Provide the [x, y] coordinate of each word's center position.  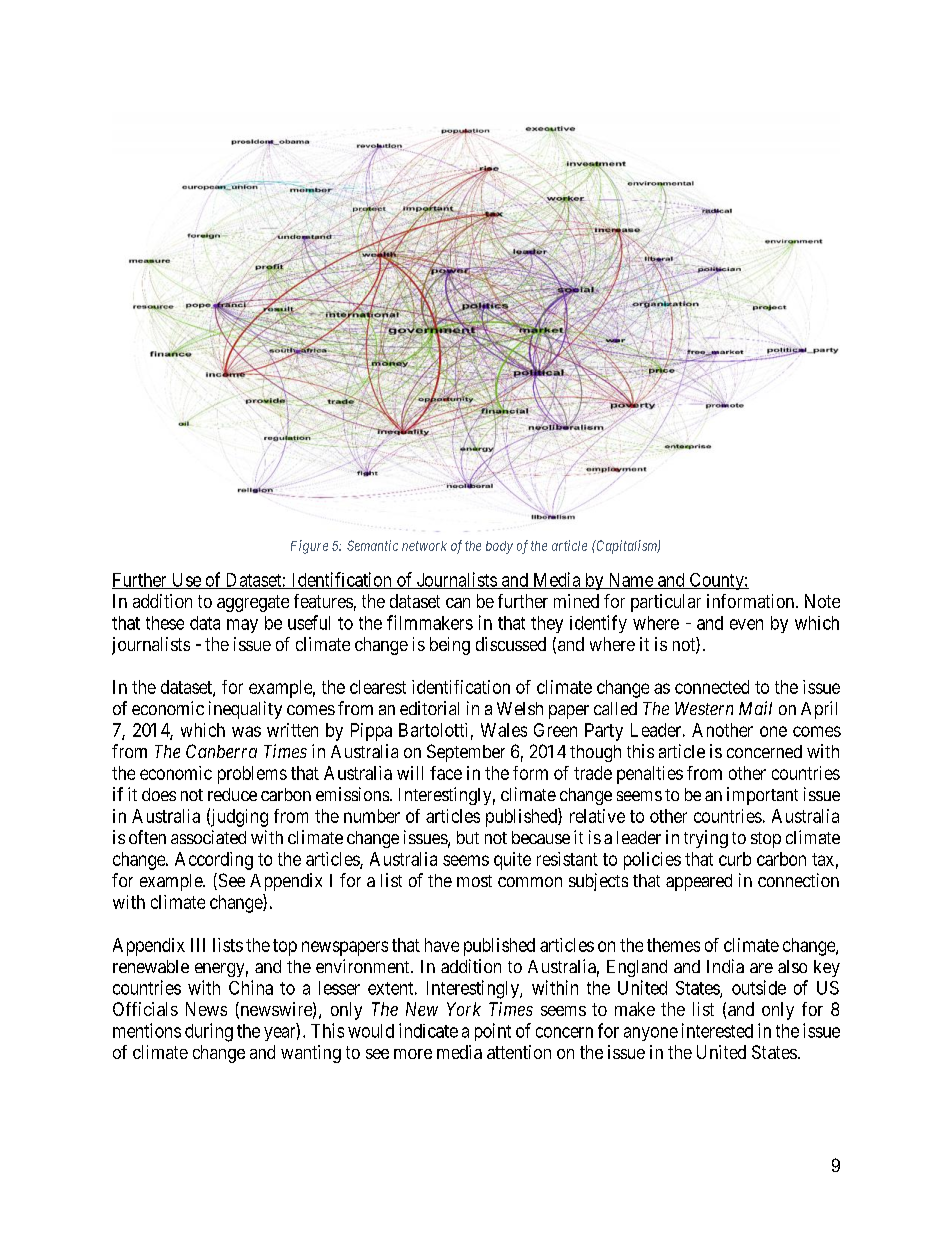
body [499, 547]
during [209, 1032]
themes [673, 945]
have [442, 945]
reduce [232, 794]
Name [630, 581]
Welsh [520, 708]
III [198, 945]
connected [712, 687]
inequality [245, 710]
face [446, 773]
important [762, 796]
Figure [309, 547]
